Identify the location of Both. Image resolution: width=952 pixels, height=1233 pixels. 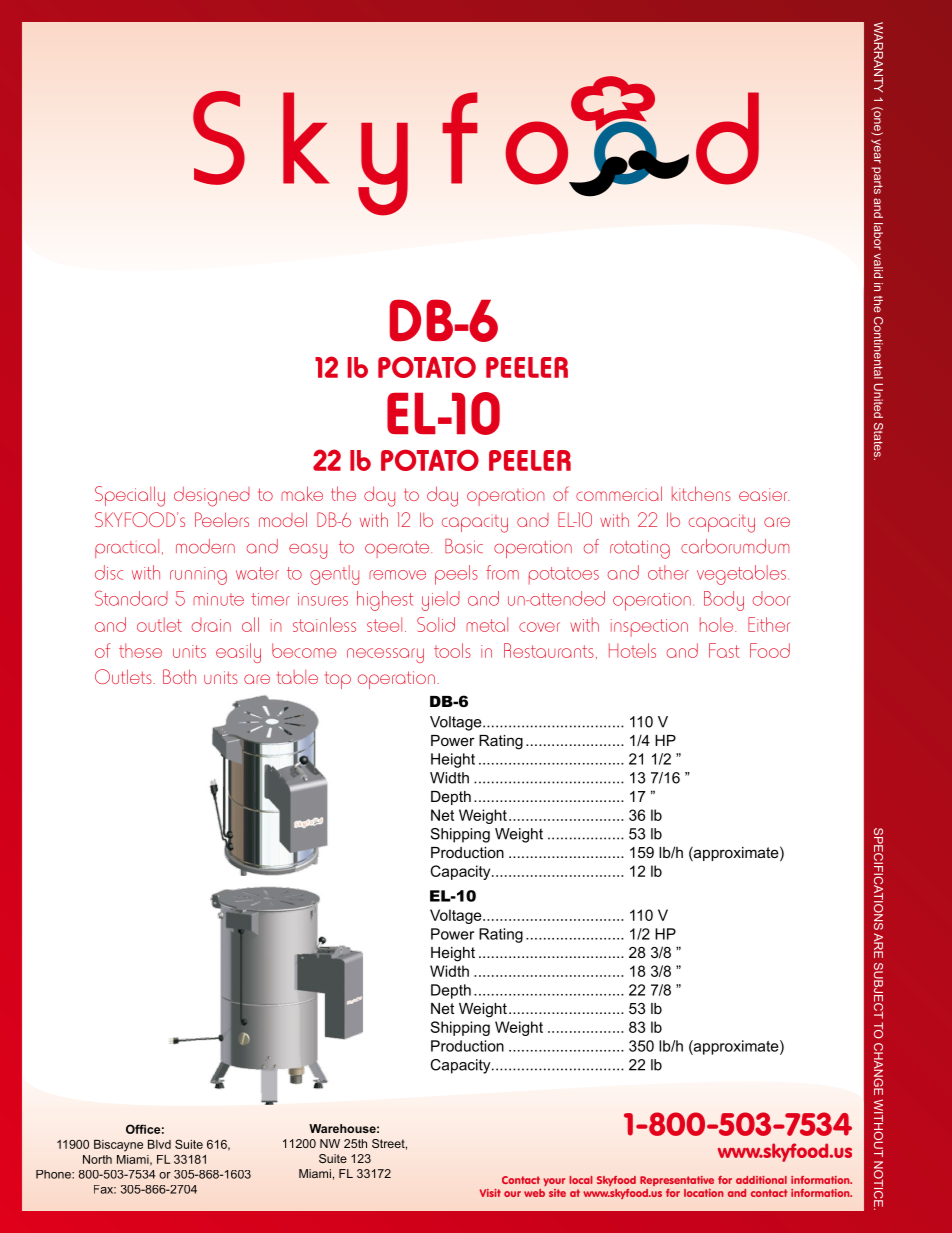
(179, 676).
